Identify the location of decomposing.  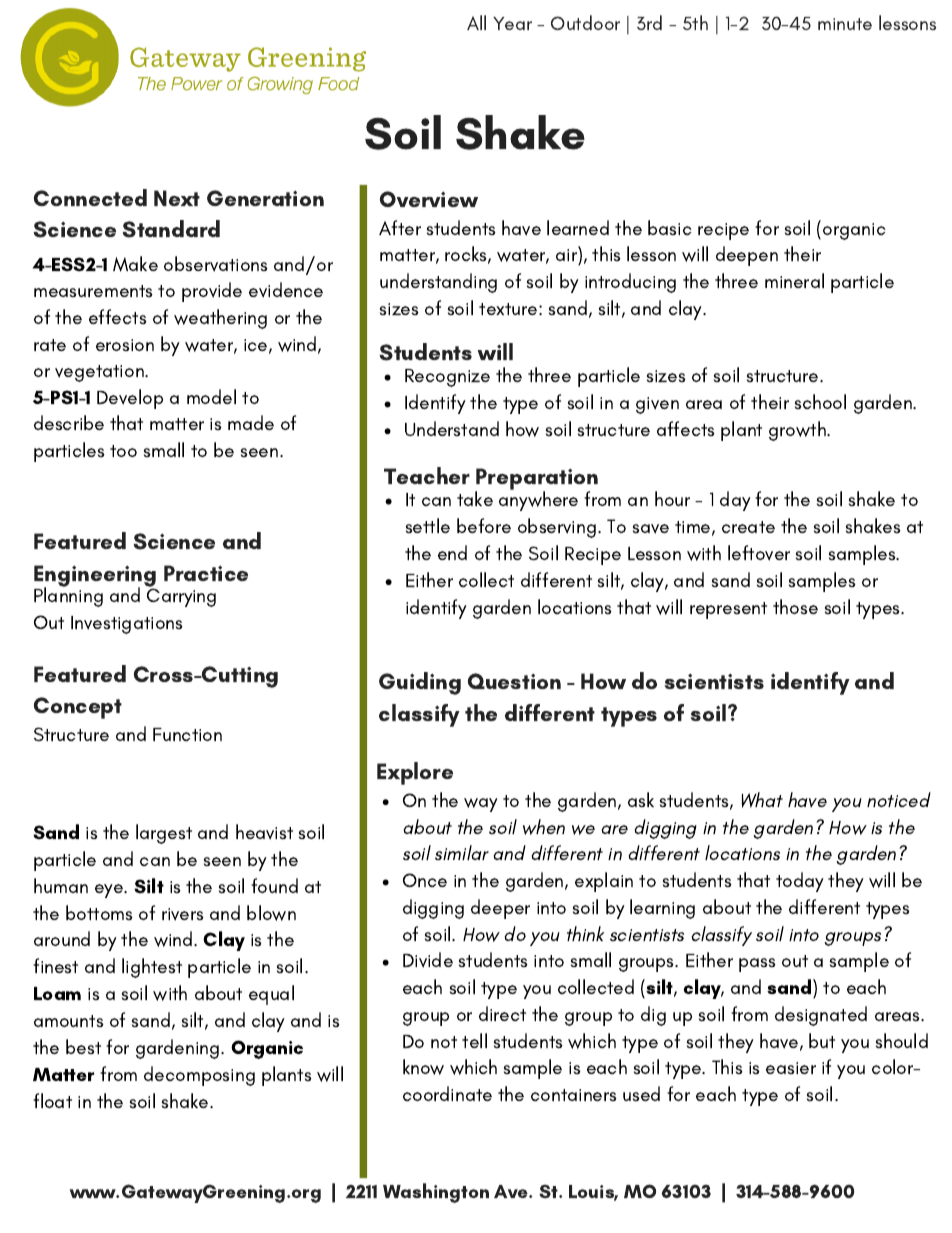
(199, 1076).
